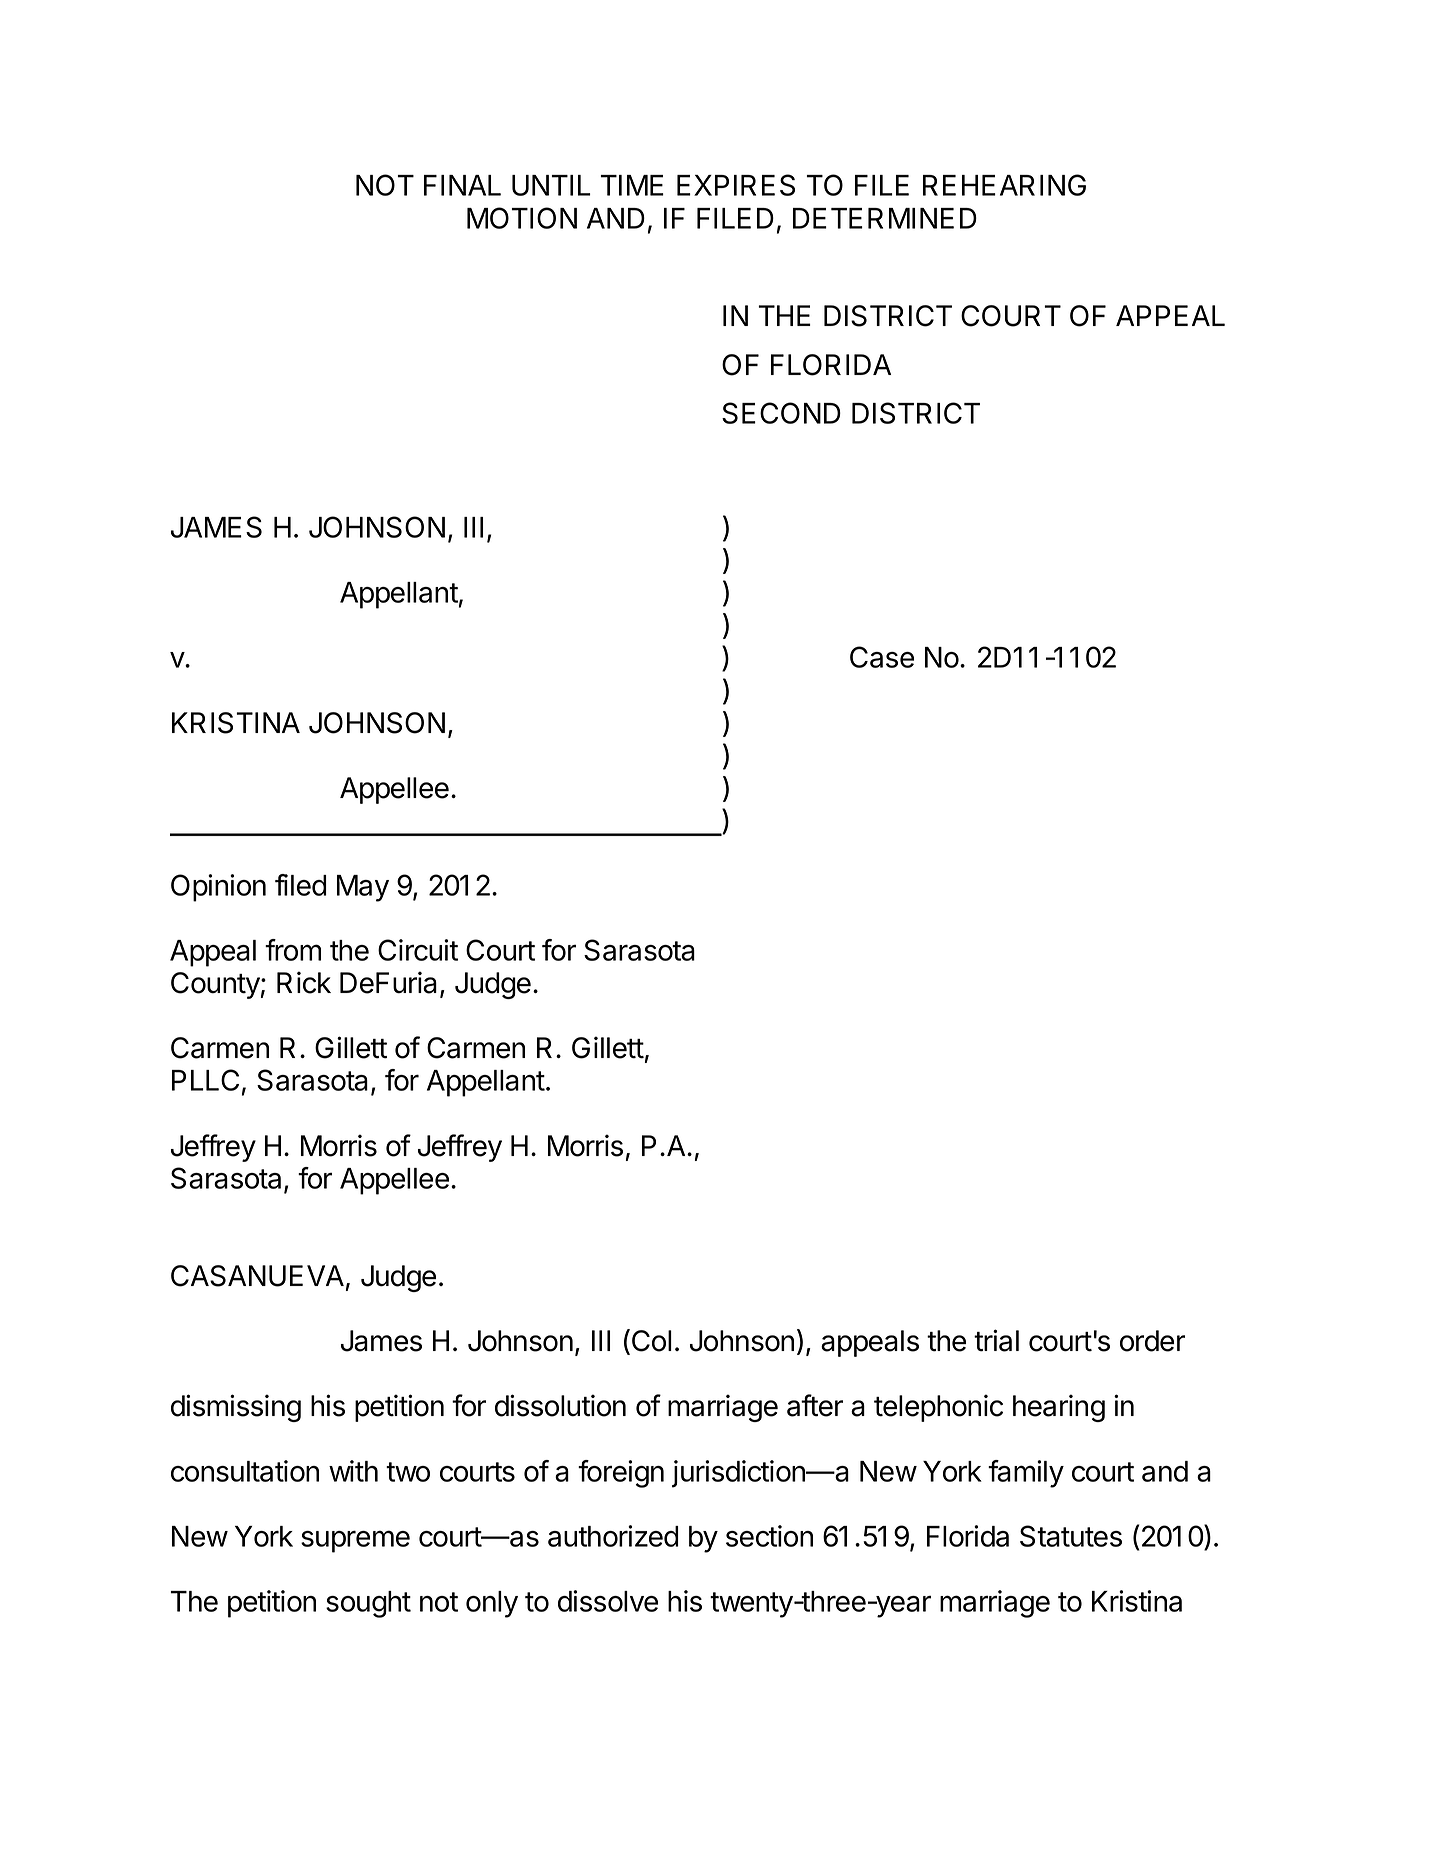 Image resolution: width=1443 pixels, height=1868 pixels. I want to click on authorized, so click(613, 1536).
